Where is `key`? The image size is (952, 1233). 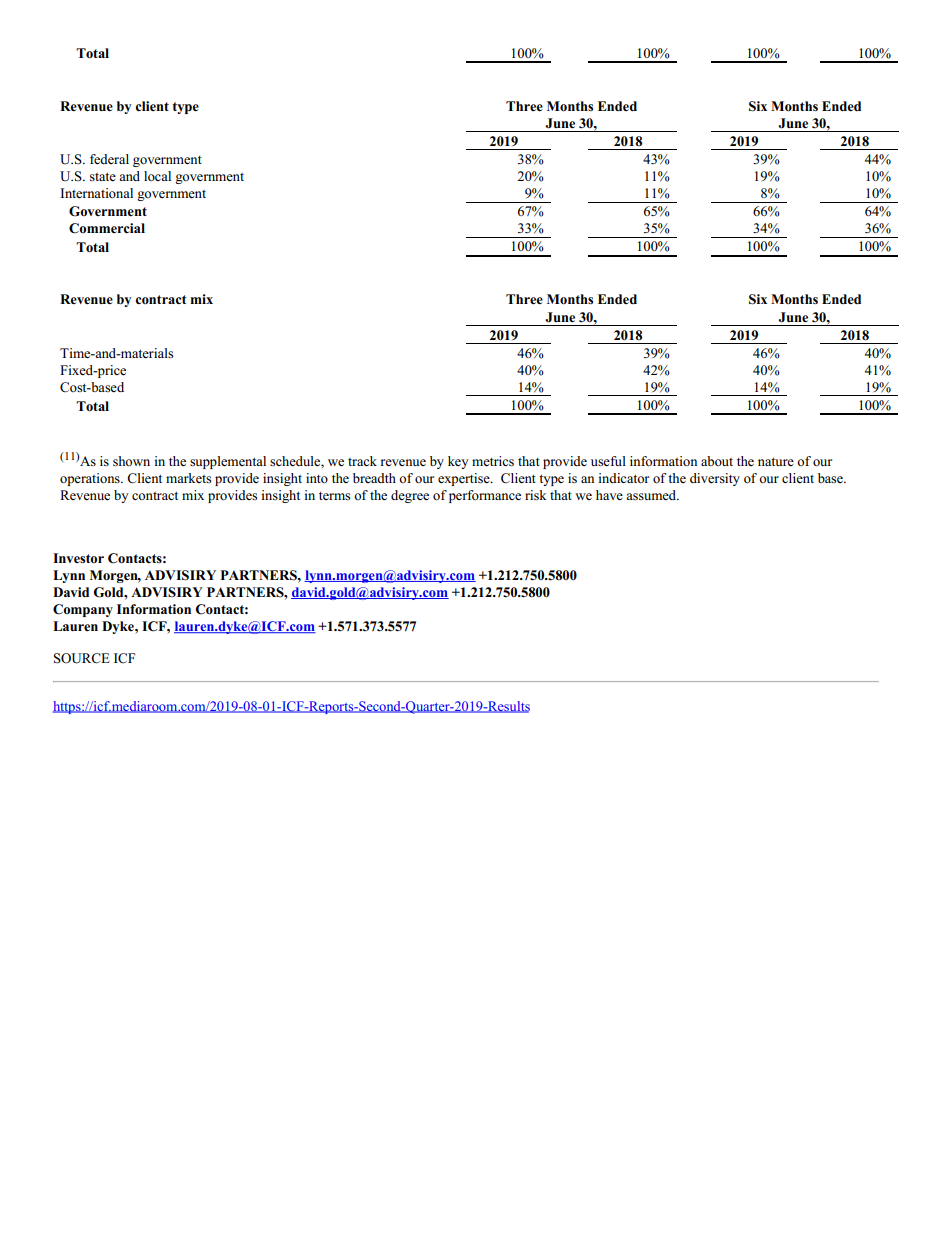 key is located at coordinates (458, 462).
